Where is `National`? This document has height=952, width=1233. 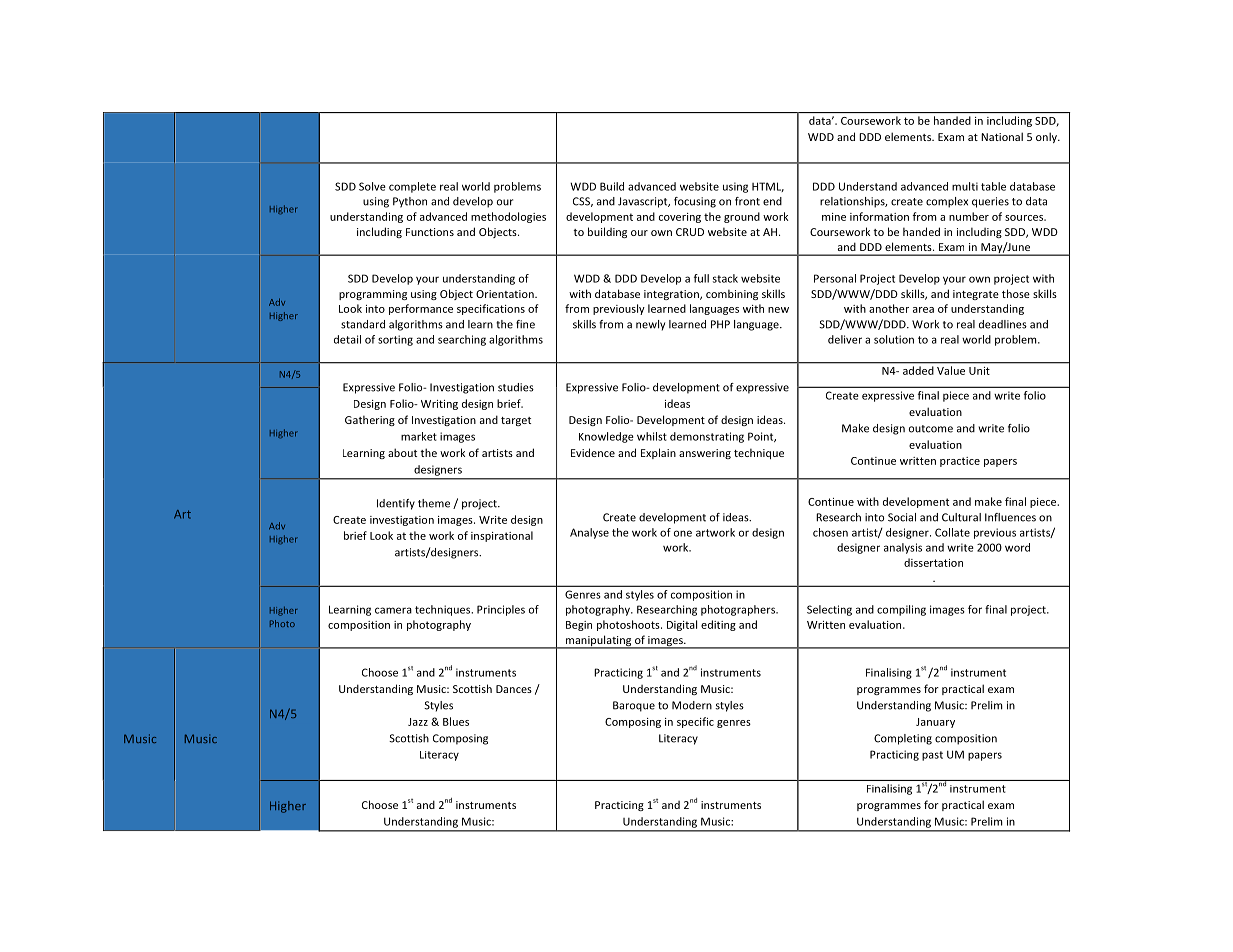 National is located at coordinates (1002, 136).
